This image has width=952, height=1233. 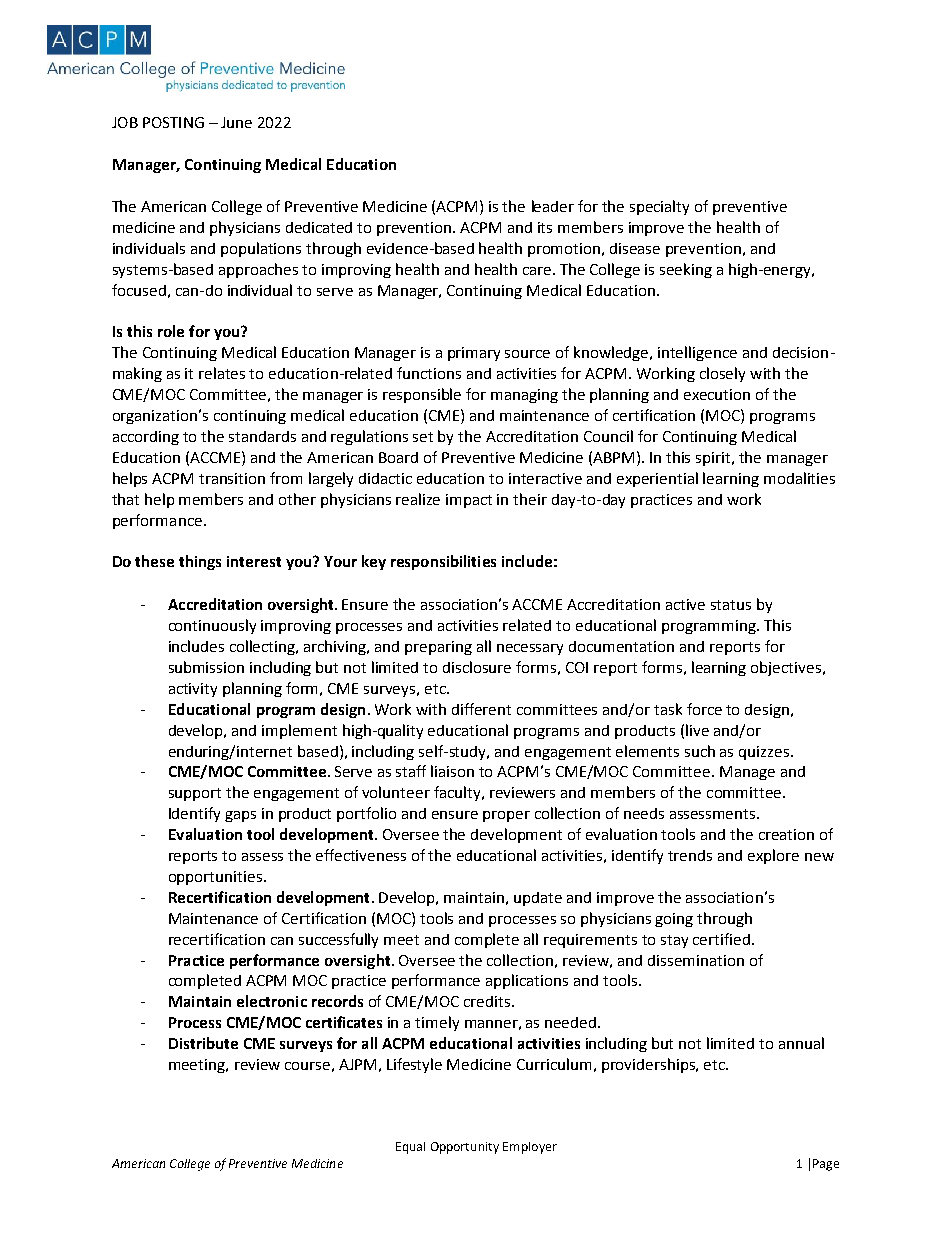 What do you see at coordinates (659, 207) in the image?
I see `specialty` at bounding box center [659, 207].
